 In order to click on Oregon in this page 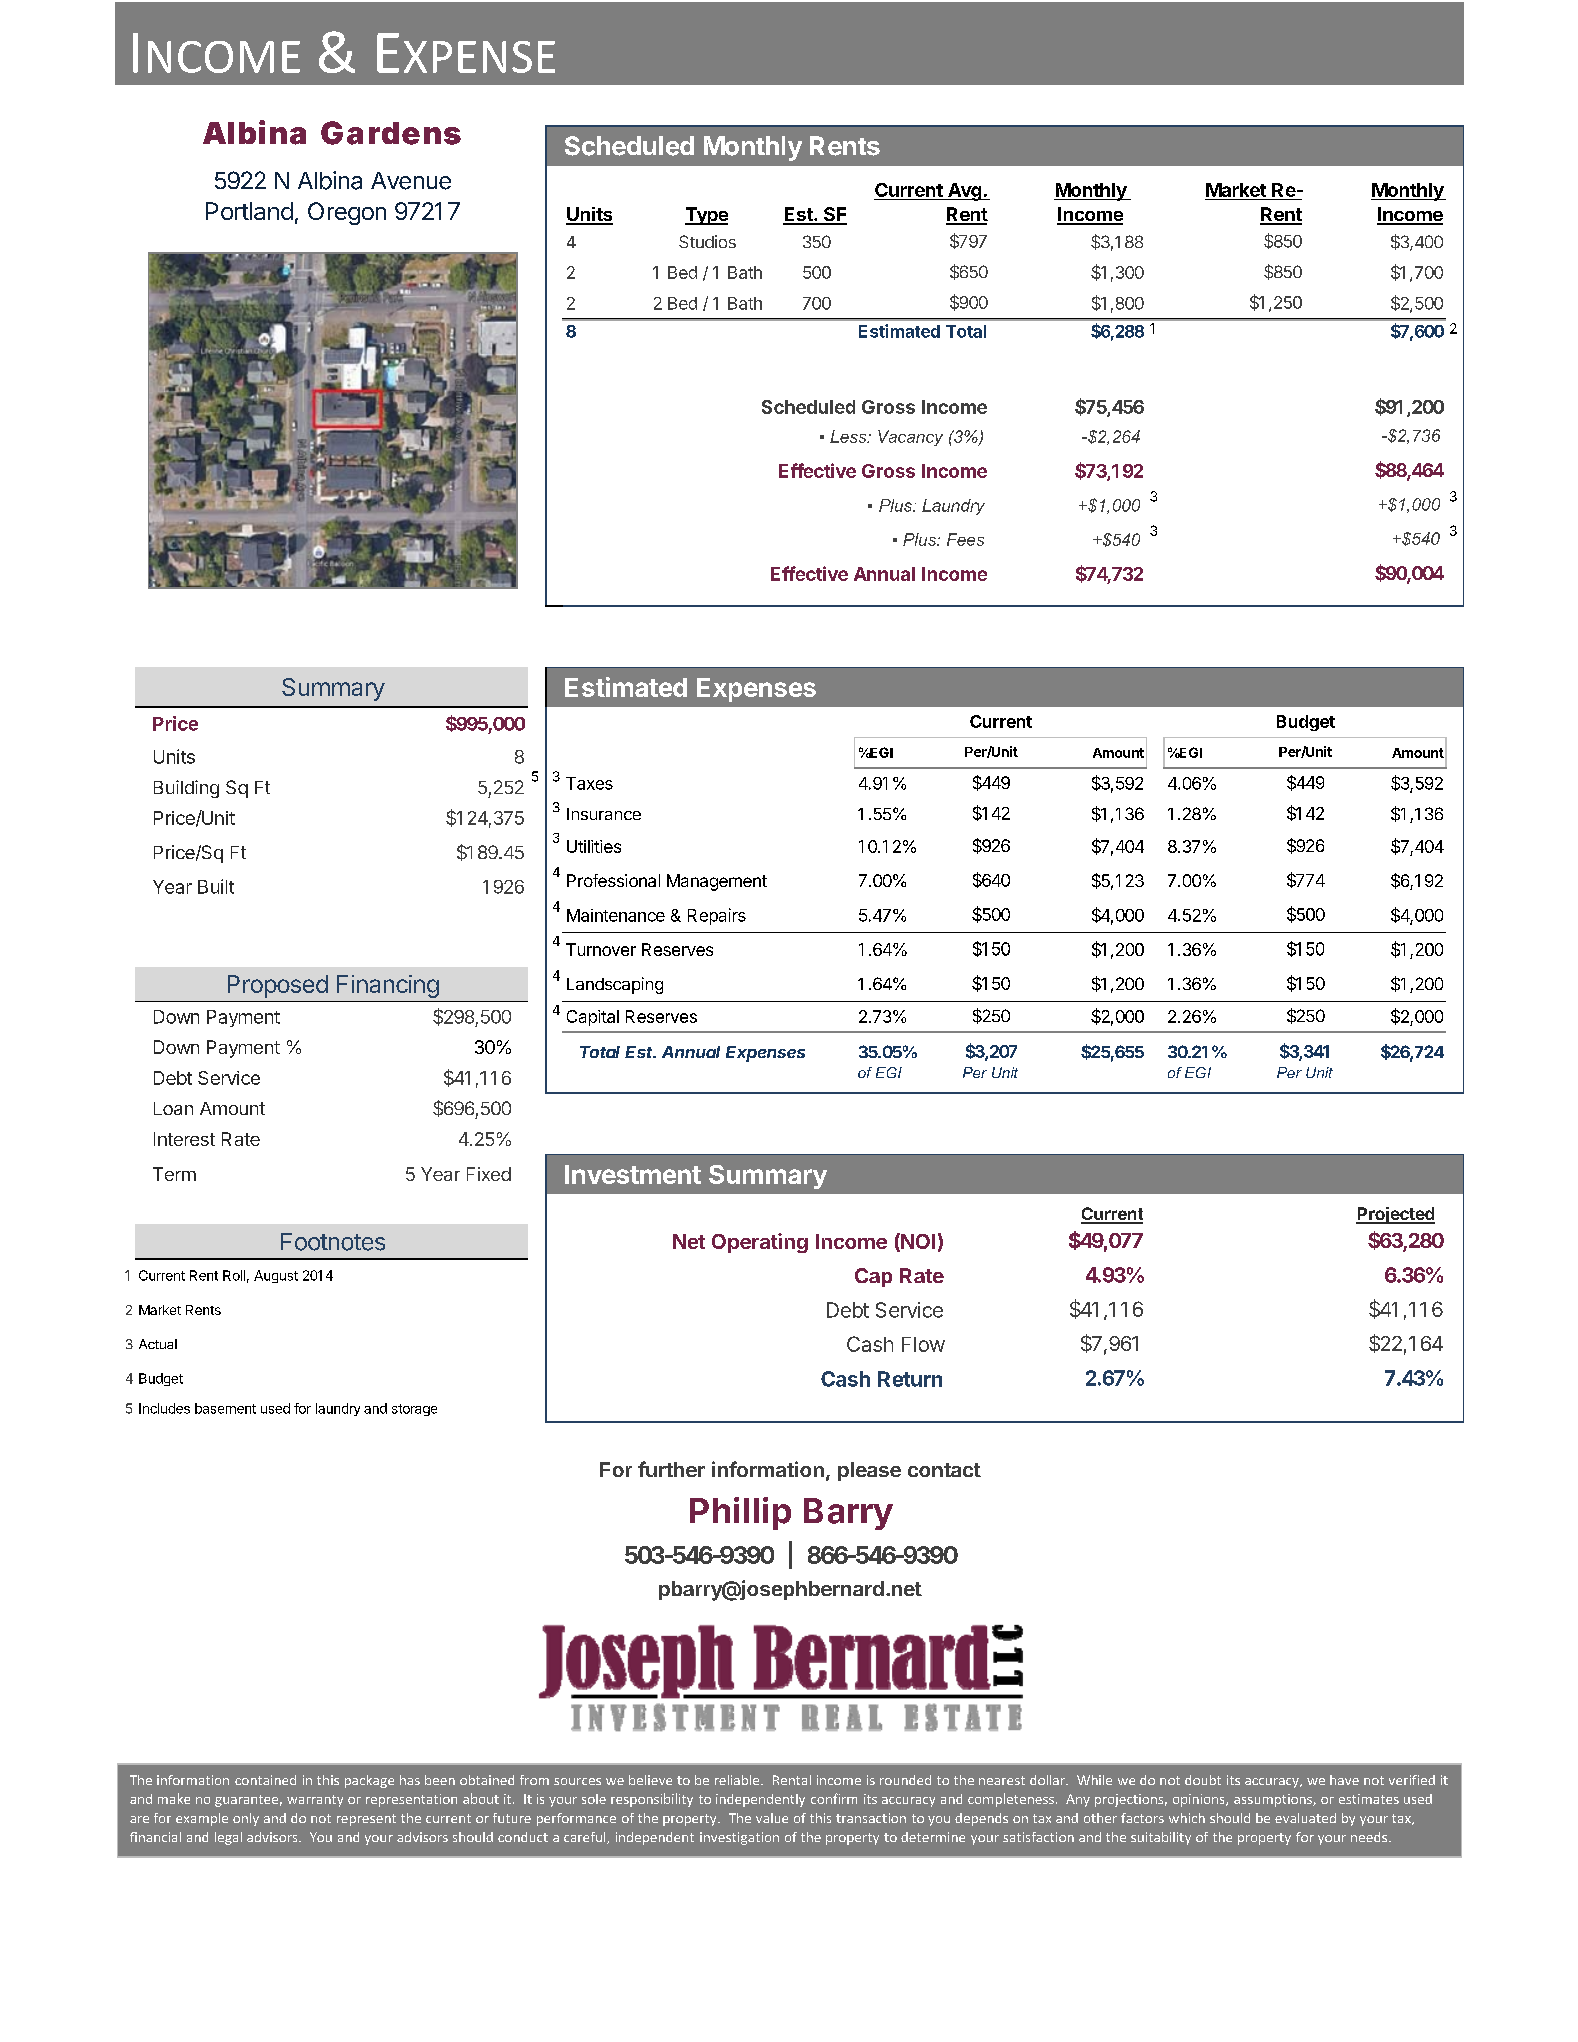, I will do `click(347, 213)`.
